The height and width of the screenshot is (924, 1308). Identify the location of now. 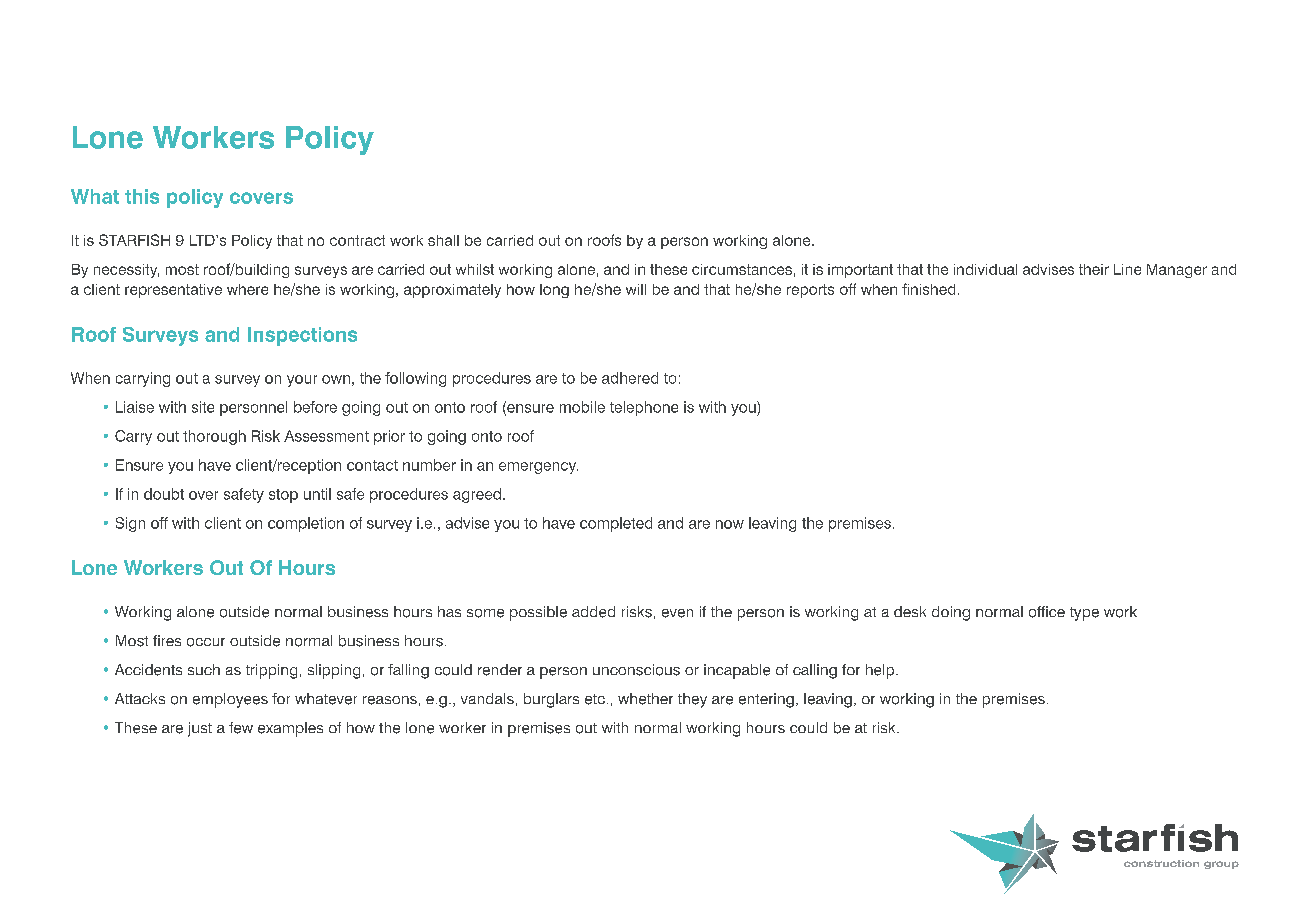
(730, 524).
